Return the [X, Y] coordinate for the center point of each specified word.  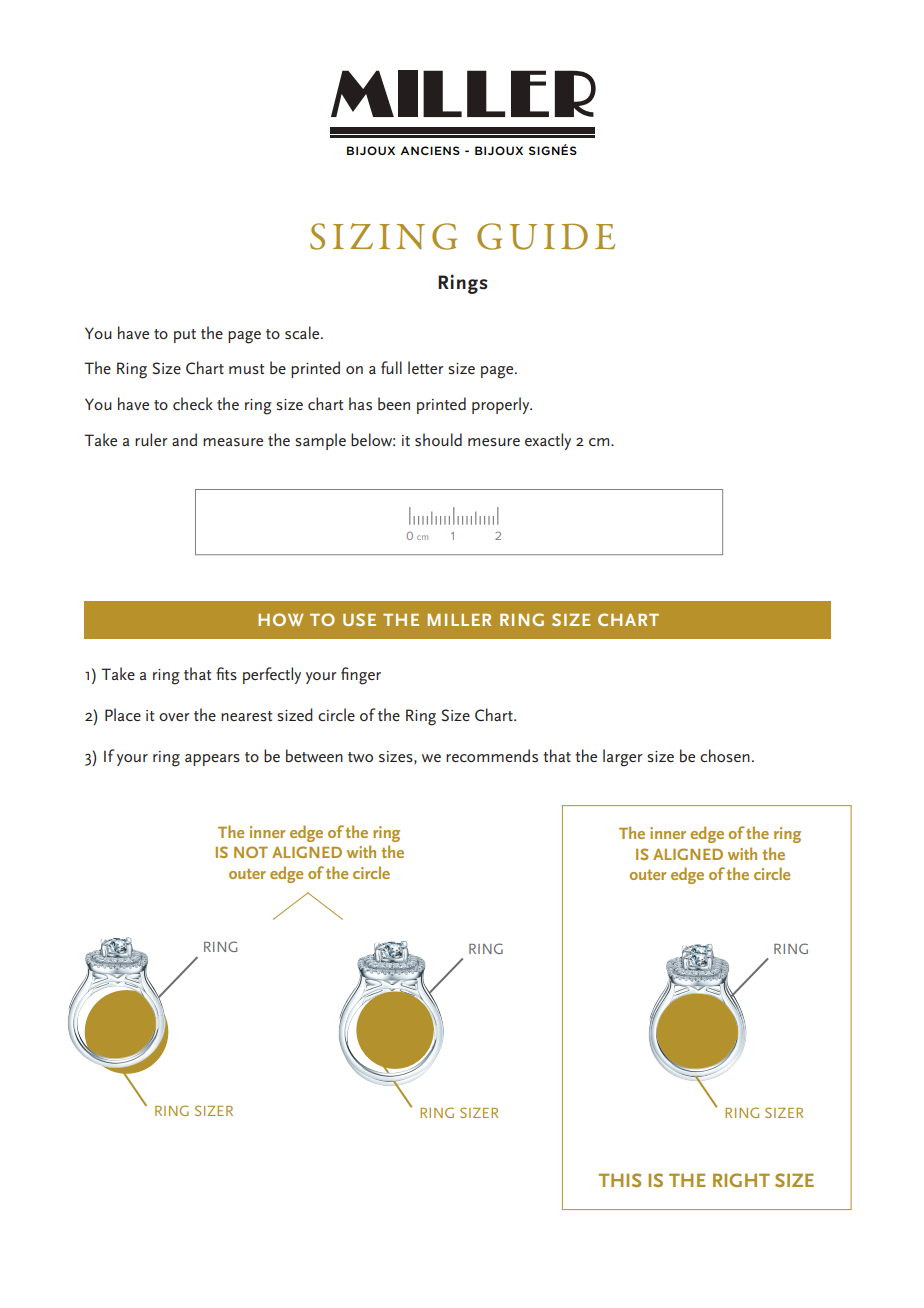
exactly [548, 441]
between [314, 756]
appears [212, 760]
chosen [725, 755]
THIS [620, 1180]
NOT [251, 852]
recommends [492, 755]
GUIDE [546, 236]
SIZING [383, 236]
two [360, 757]
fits [226, 673]
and [184, 439]
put [185, 336]
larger [623, 758]
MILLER [459, 620]
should [438, 439]
